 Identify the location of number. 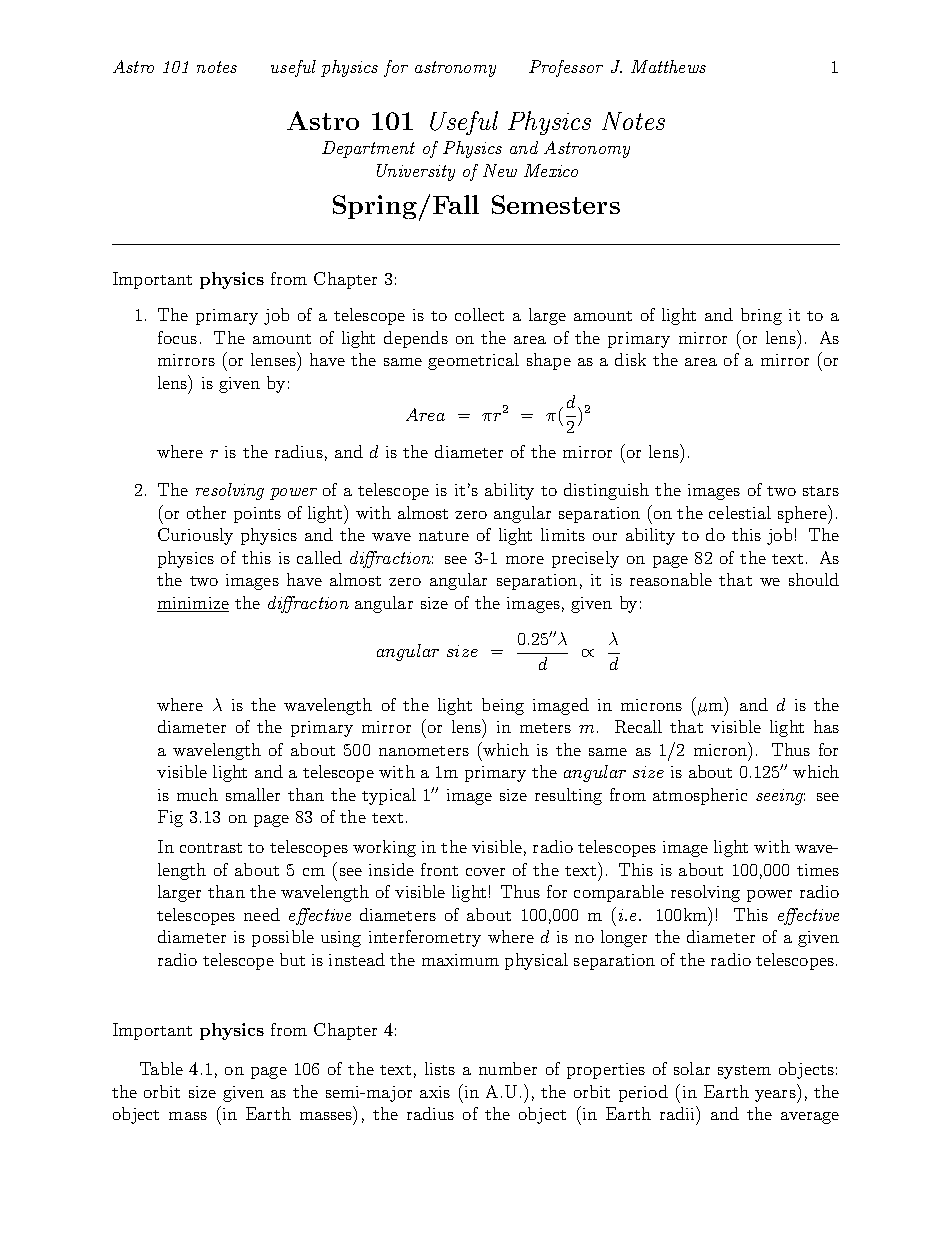
(508, 1068).
